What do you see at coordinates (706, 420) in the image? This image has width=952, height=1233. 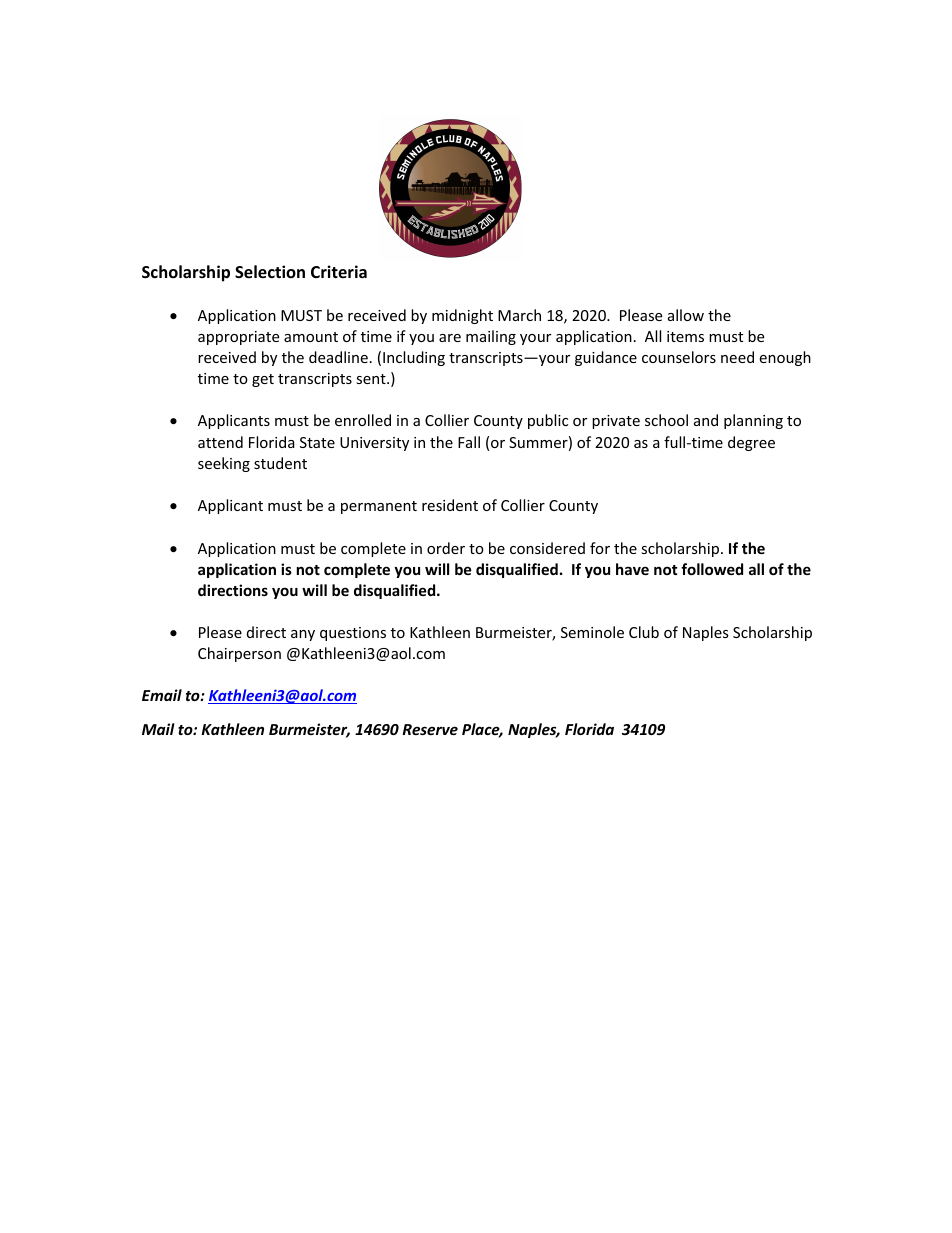 I see `and` at bounding box center [706, 420].
